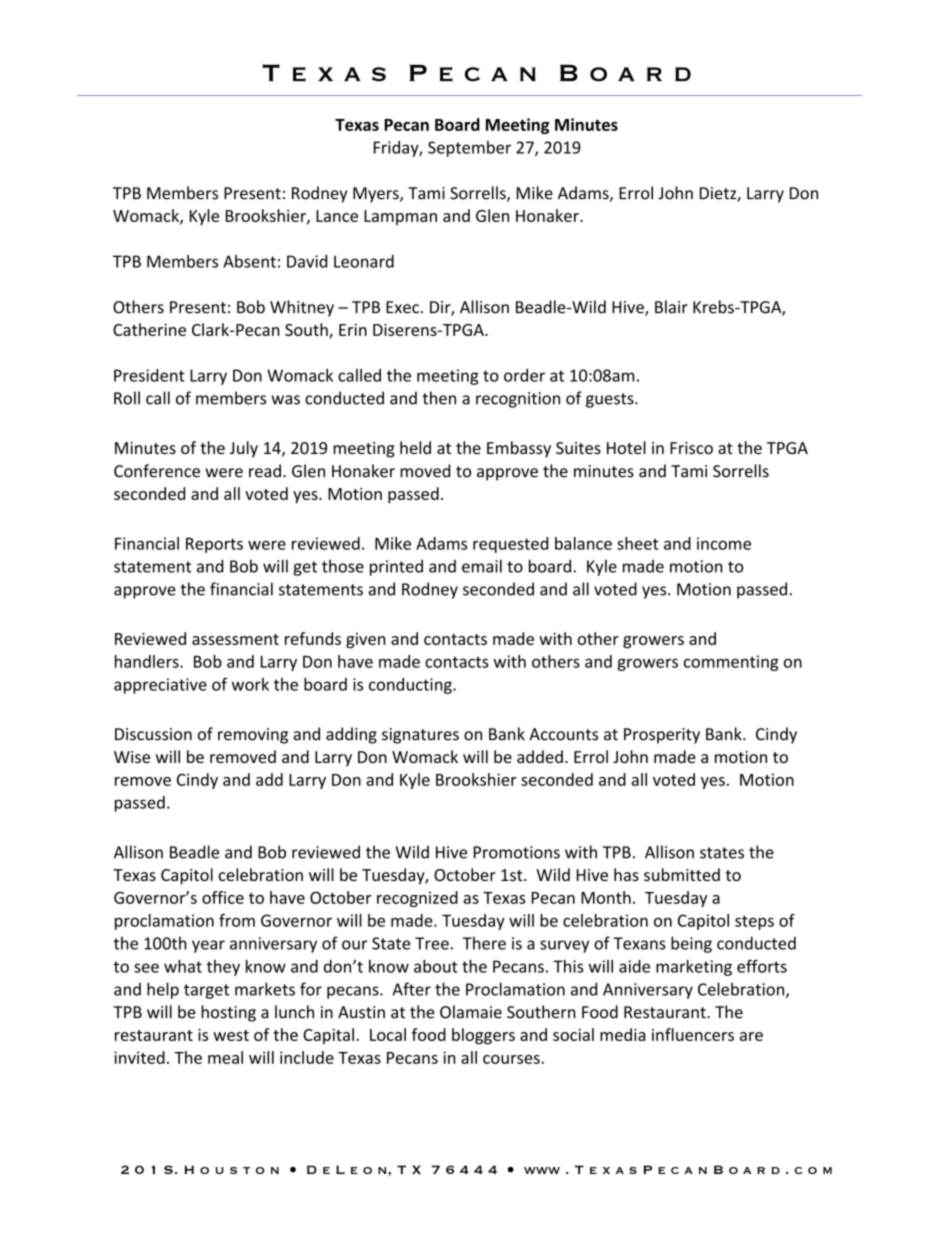  I want to click on Blair, so click(671, 307).
